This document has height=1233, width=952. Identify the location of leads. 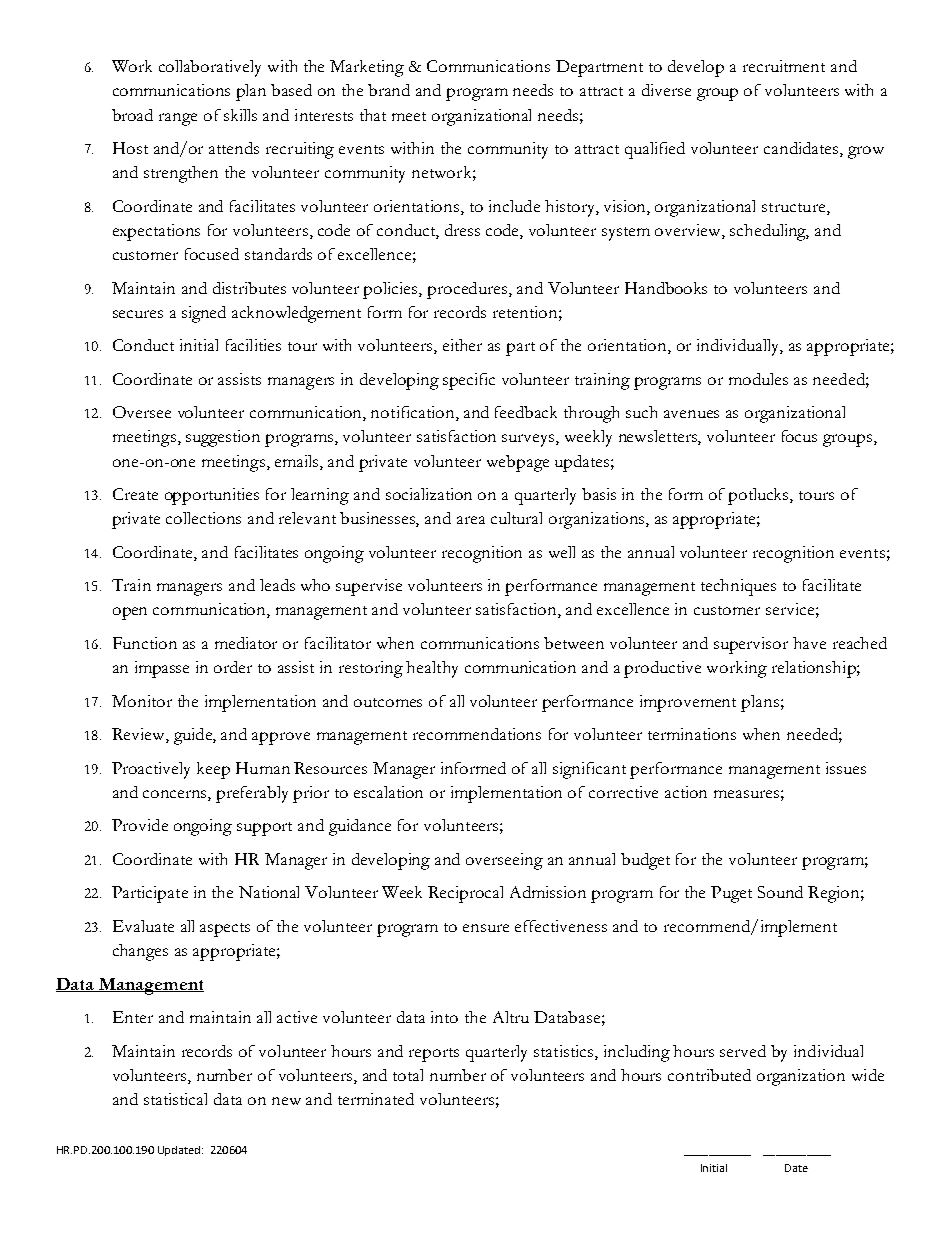
(277, 585).
